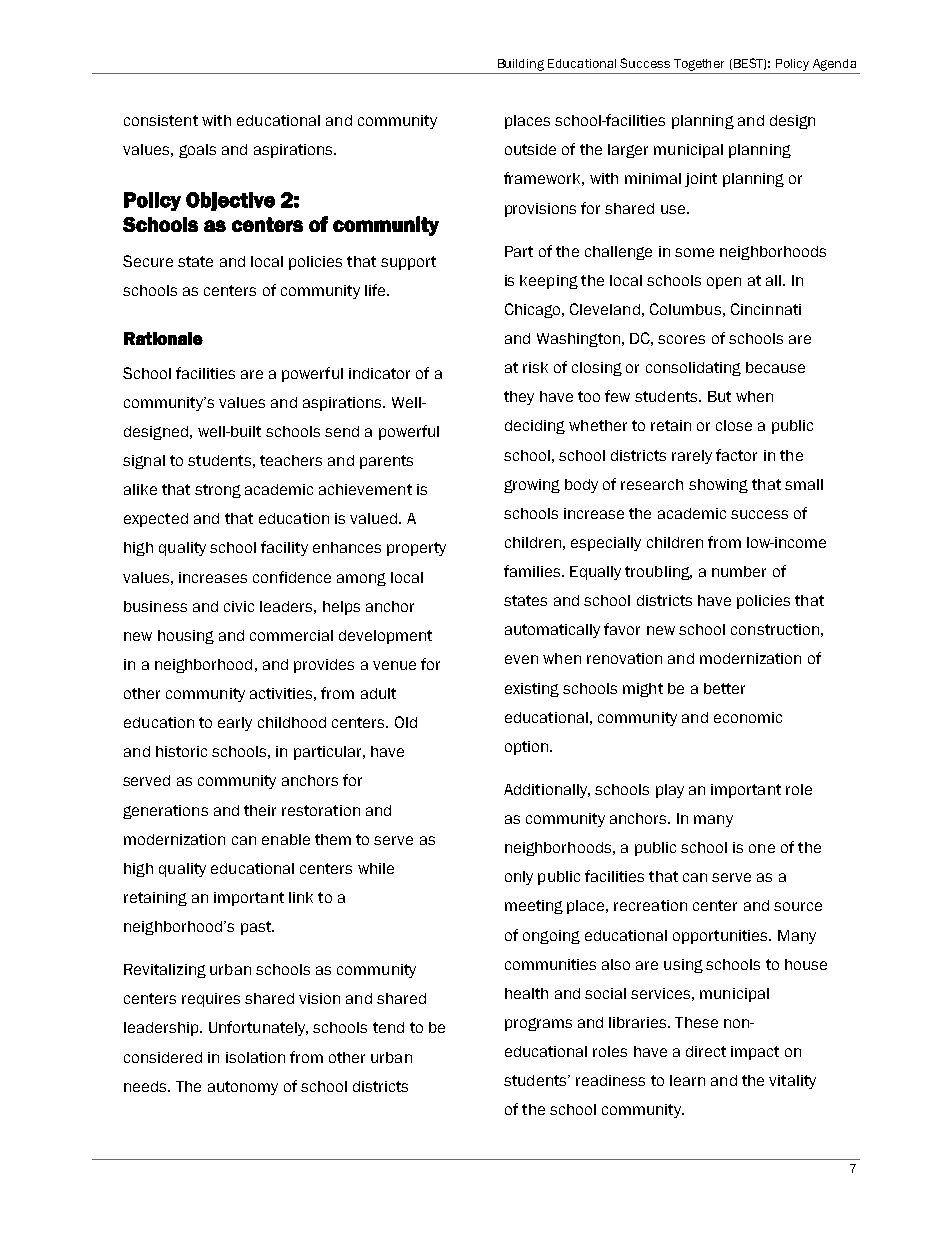 The width and height of the image is (952, 1233). What do you see at coordinates (161, 120) in the image?
I see `consistent` at bounding box center [161, 120].
